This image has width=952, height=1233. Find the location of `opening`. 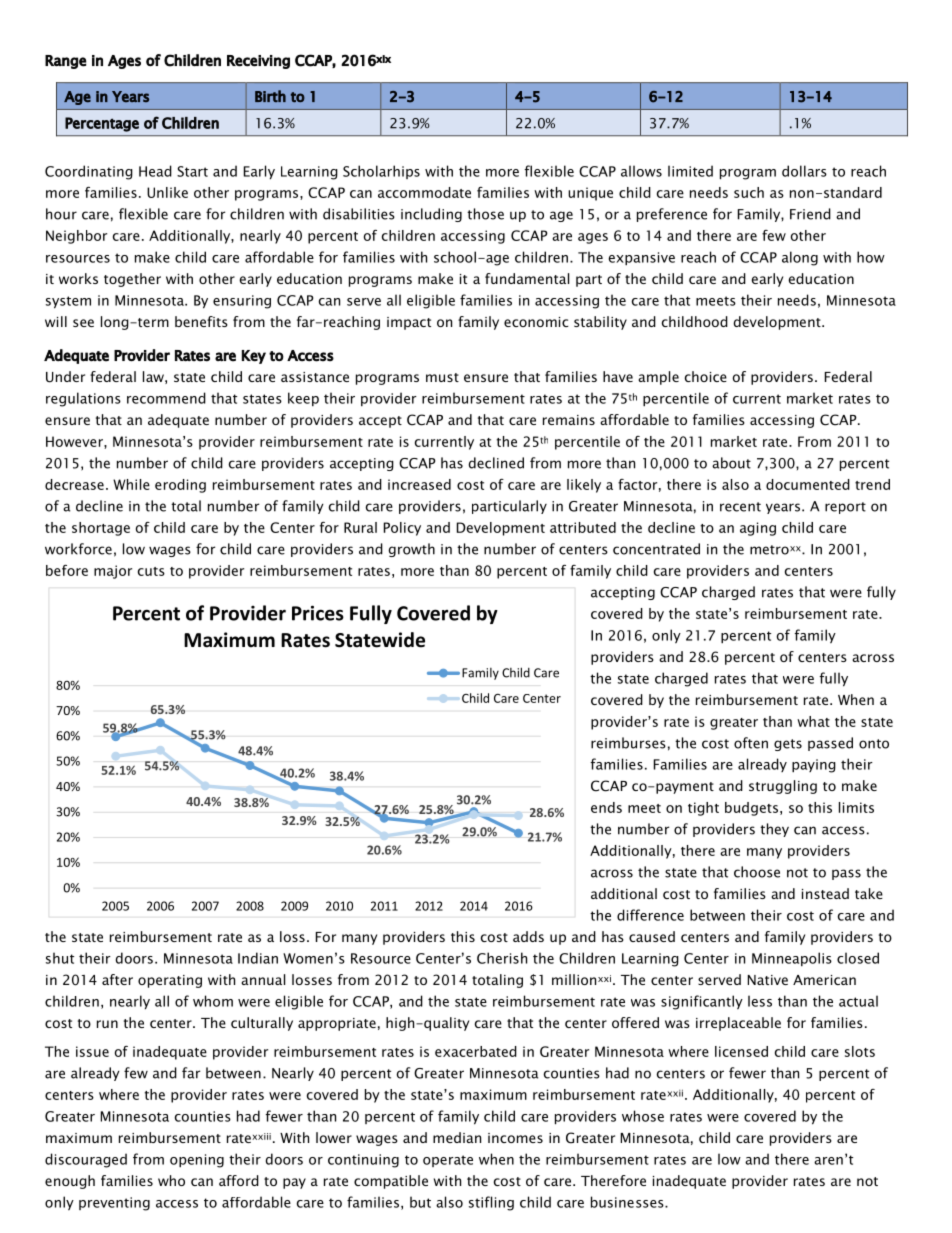

opening is located at coordinates (197, 1161).
